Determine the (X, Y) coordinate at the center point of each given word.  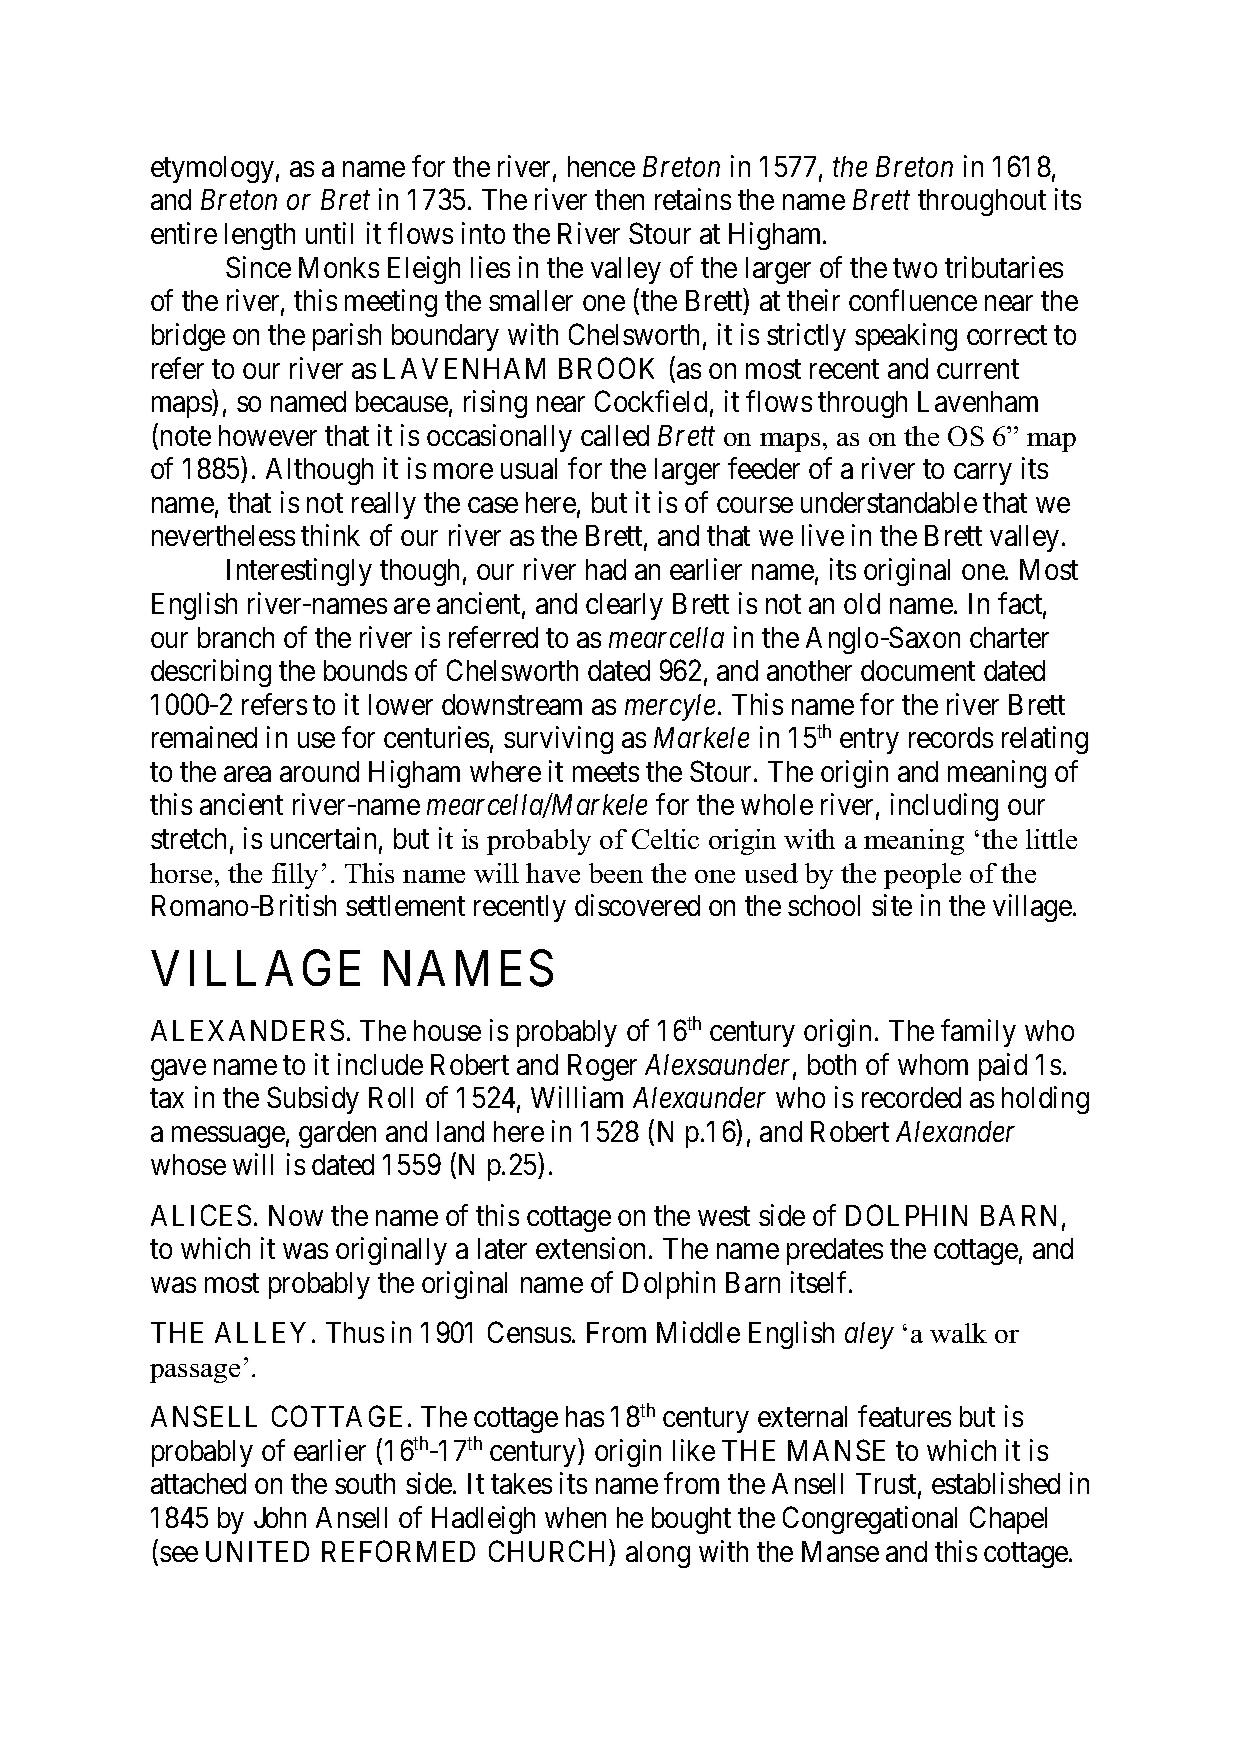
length (260, 236)
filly (295, 876)
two (915, 268)
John (280, 1517)
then (619, 199)
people (922, 876)
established (996, 1483)
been (616, 873)
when (575, 1517)
